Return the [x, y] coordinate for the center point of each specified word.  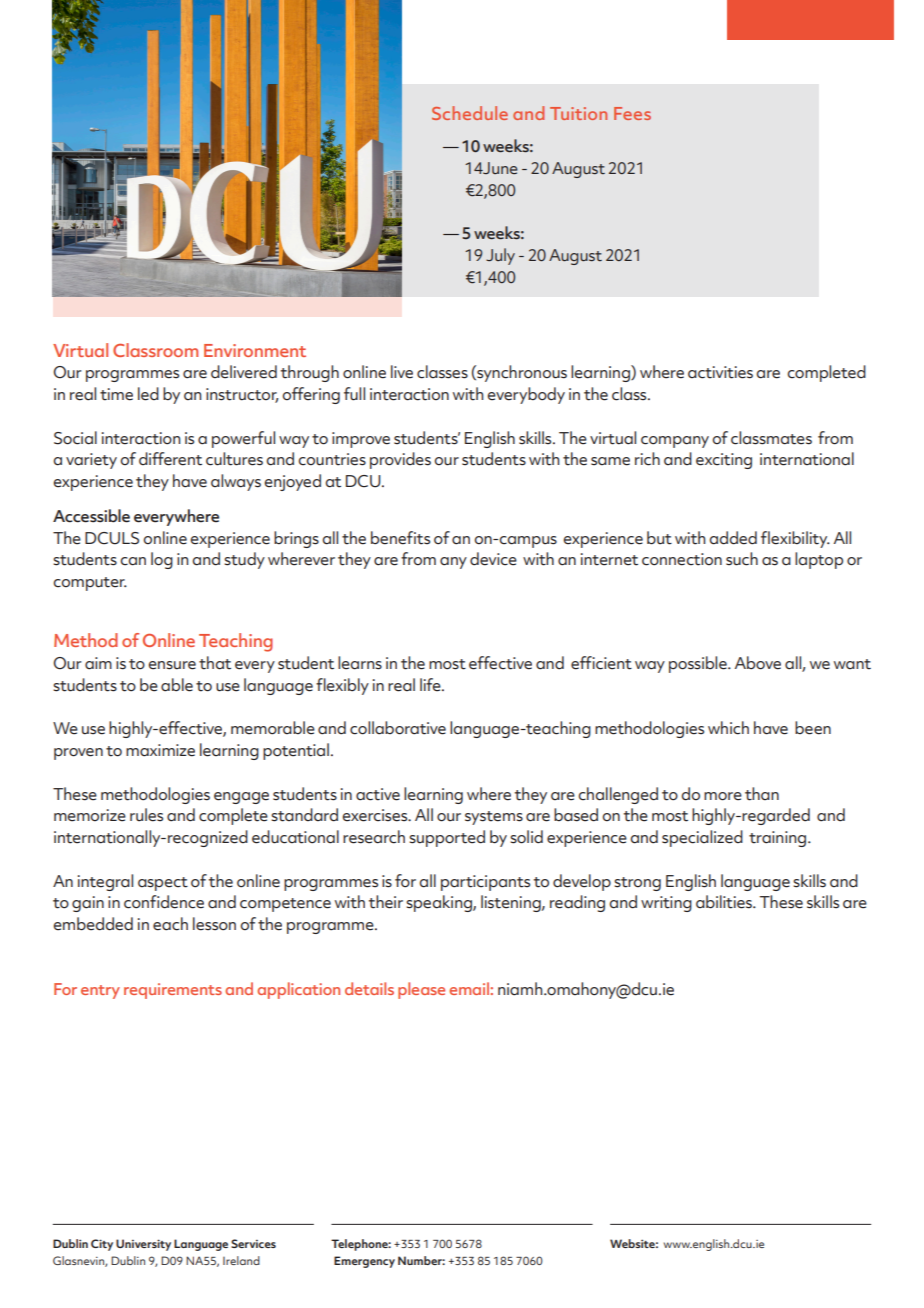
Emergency [364, 1262]
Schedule [470, 113]
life [431, 685]
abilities [725, 902]
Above [758, 663]
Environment [255, 350]
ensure [172, 665]
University [143, 1245]
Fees [632, 113]
